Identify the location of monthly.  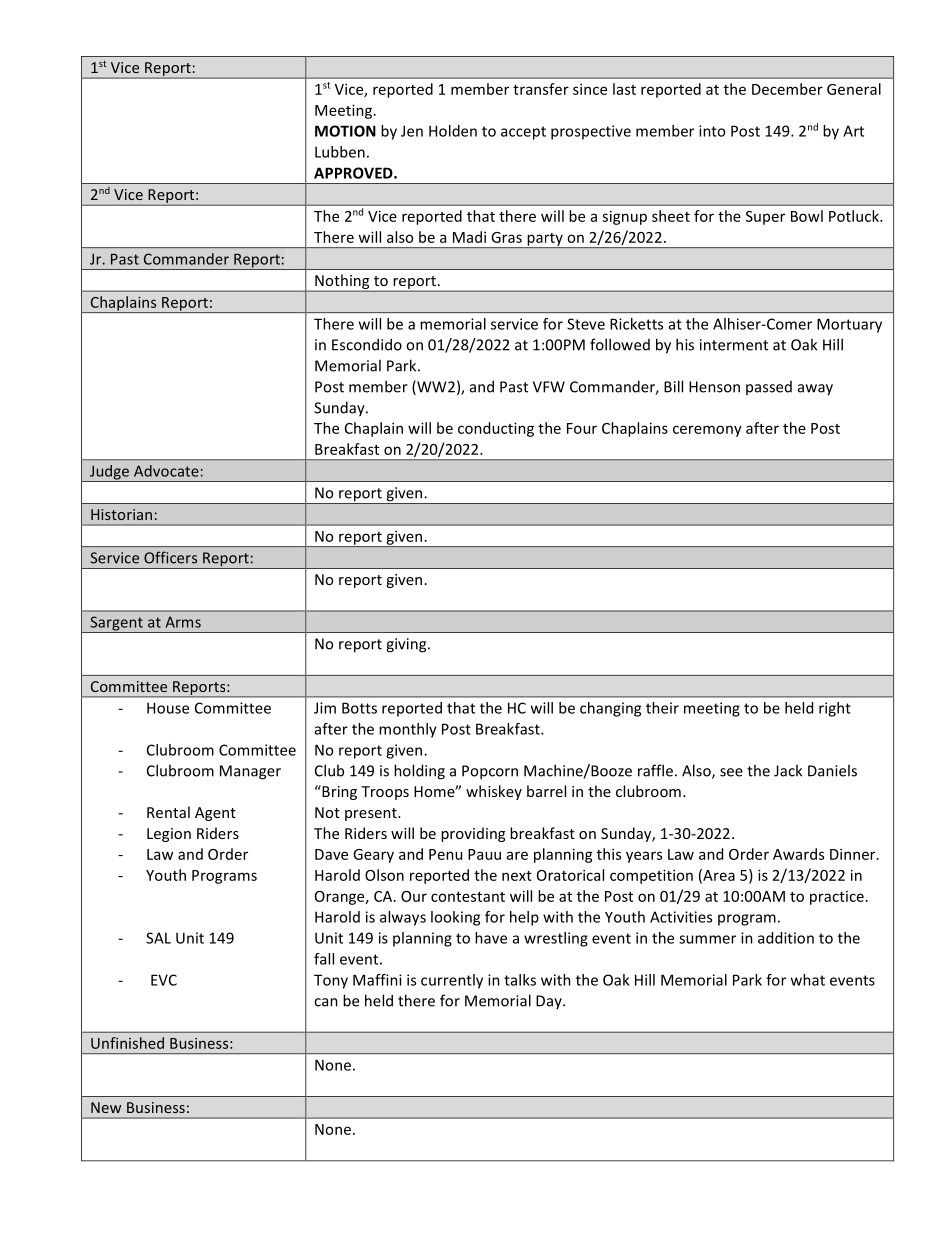
(408, 730).
